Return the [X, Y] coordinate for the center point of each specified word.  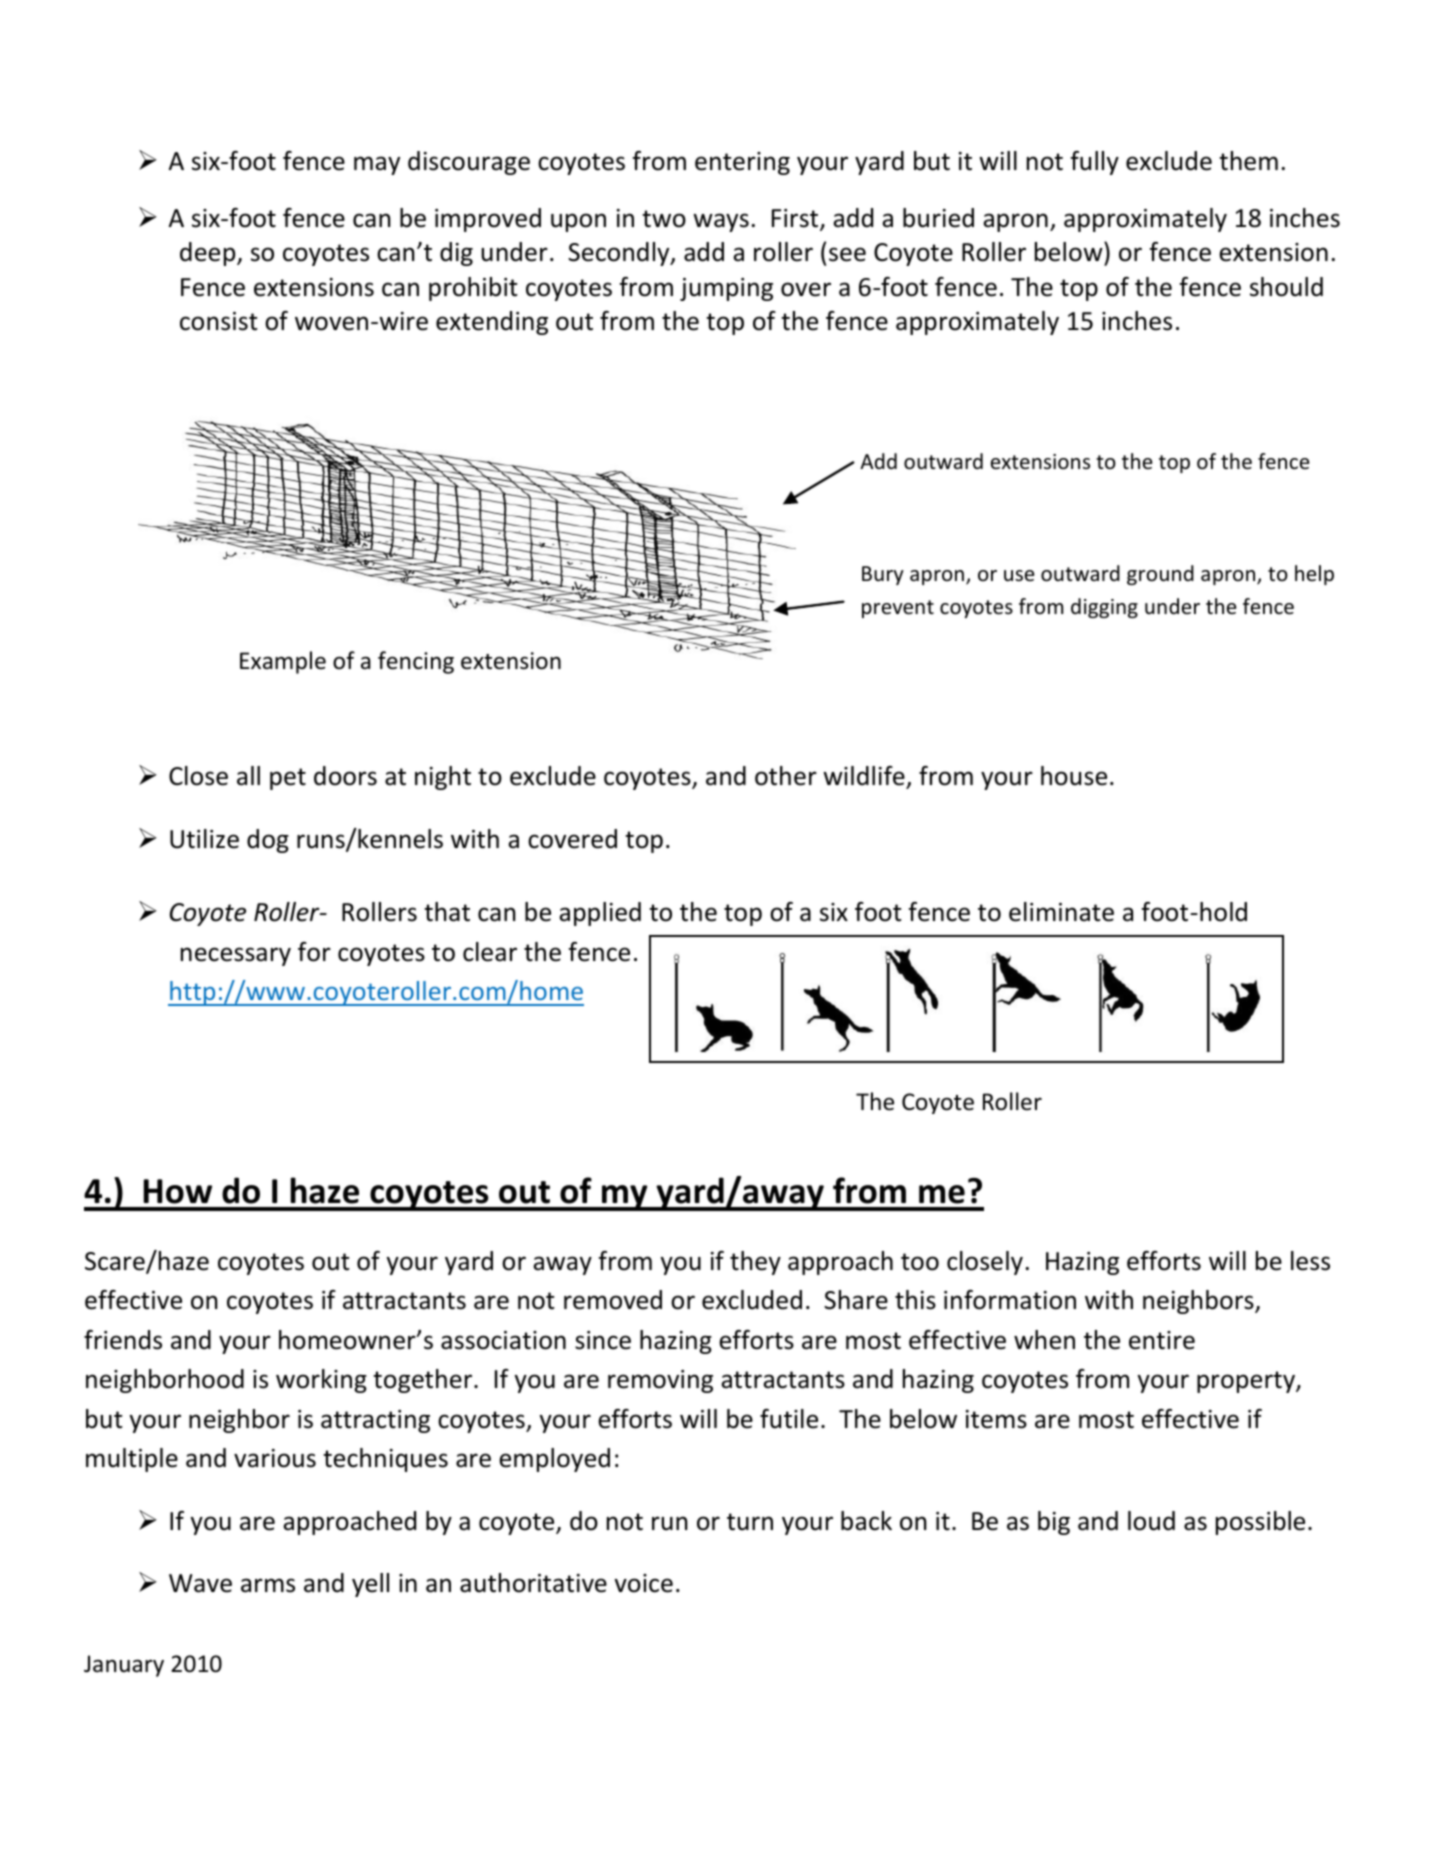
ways [721, 222]
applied [600, 914]
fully [1095, 163]
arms [268, 1585]
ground [1160, 575]
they [755, 1263]
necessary [236, 956]
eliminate [1061, 912]
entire [1162, 1340]
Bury [883, 575]
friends [123, 1340]
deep [209, 254]
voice [643, 1583]
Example [283, 662]
